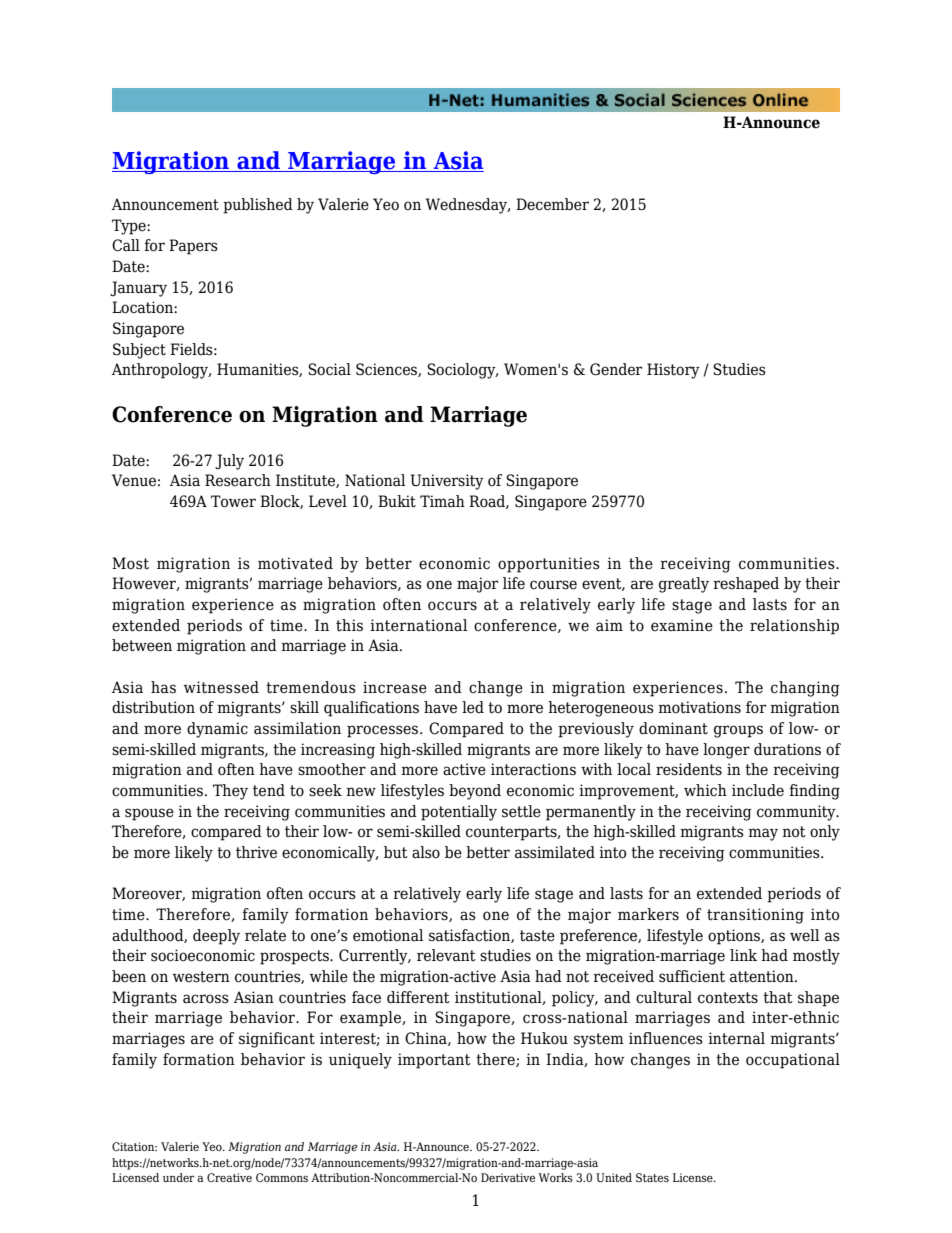 This screenshot has width=952, height=1233. I want to click on increase, so click(395, 687).
